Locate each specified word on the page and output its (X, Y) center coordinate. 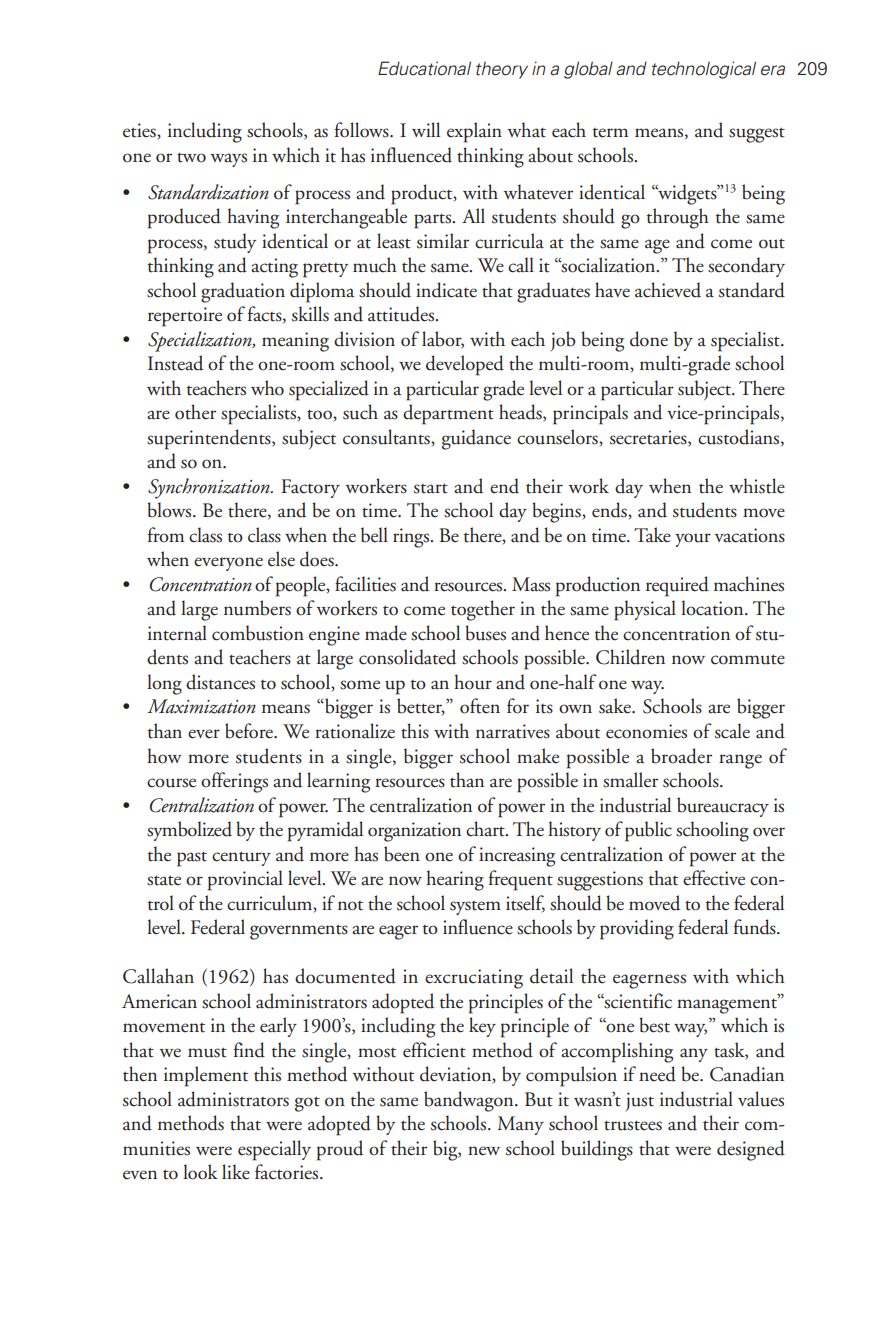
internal (177, 633)
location (713, 608)
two (191, 157)
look (200, 1172)
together (483, 610)
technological (704, 70)
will (426, 129)
